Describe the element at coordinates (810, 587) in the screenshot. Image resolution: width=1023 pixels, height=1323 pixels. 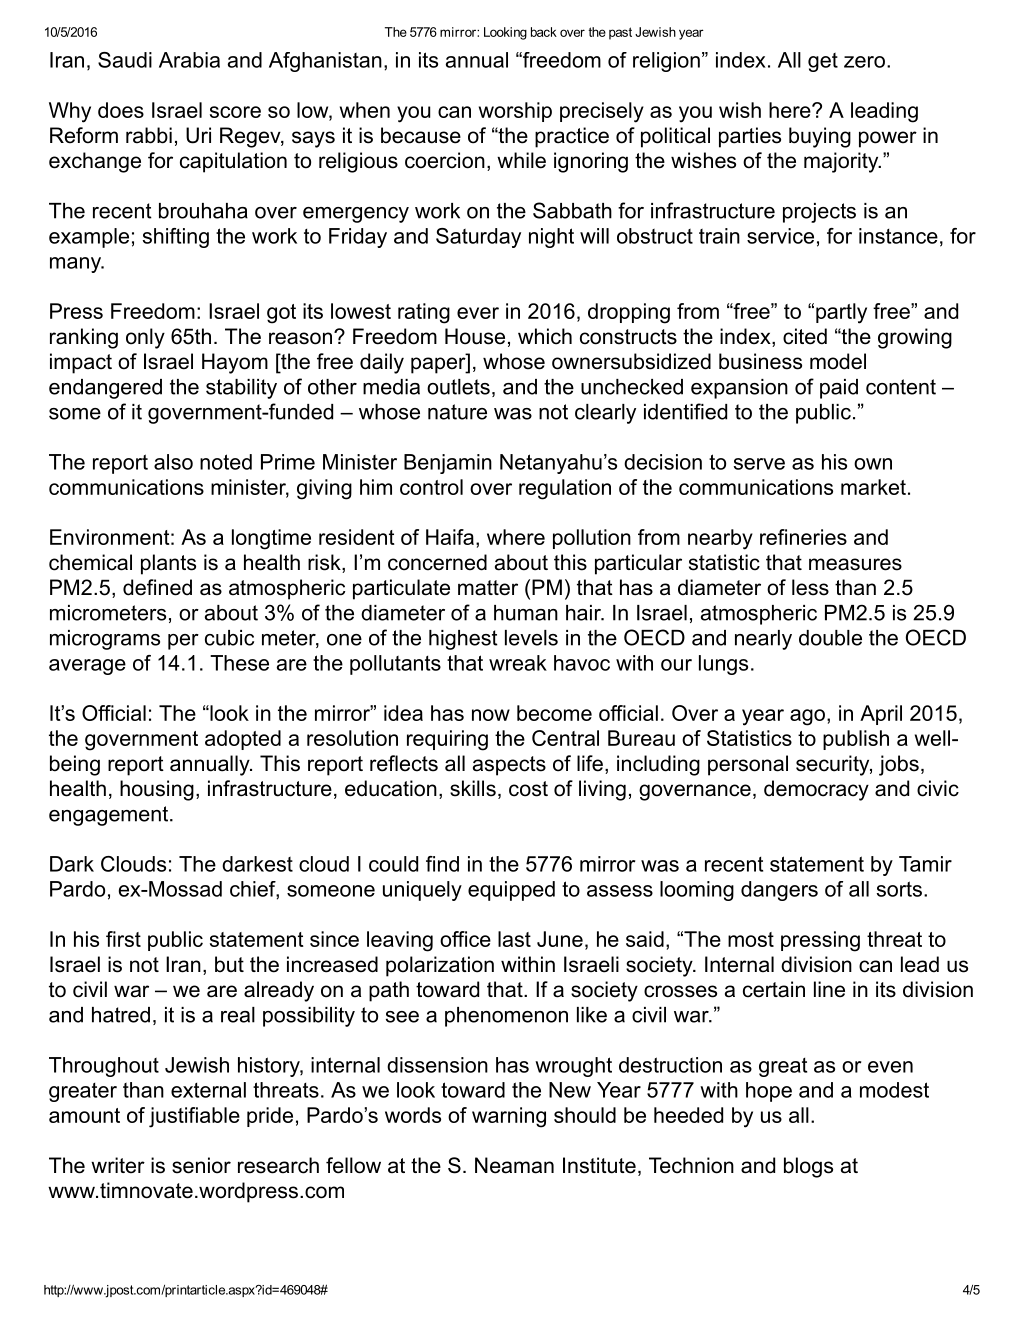
I see `less` at that location.
